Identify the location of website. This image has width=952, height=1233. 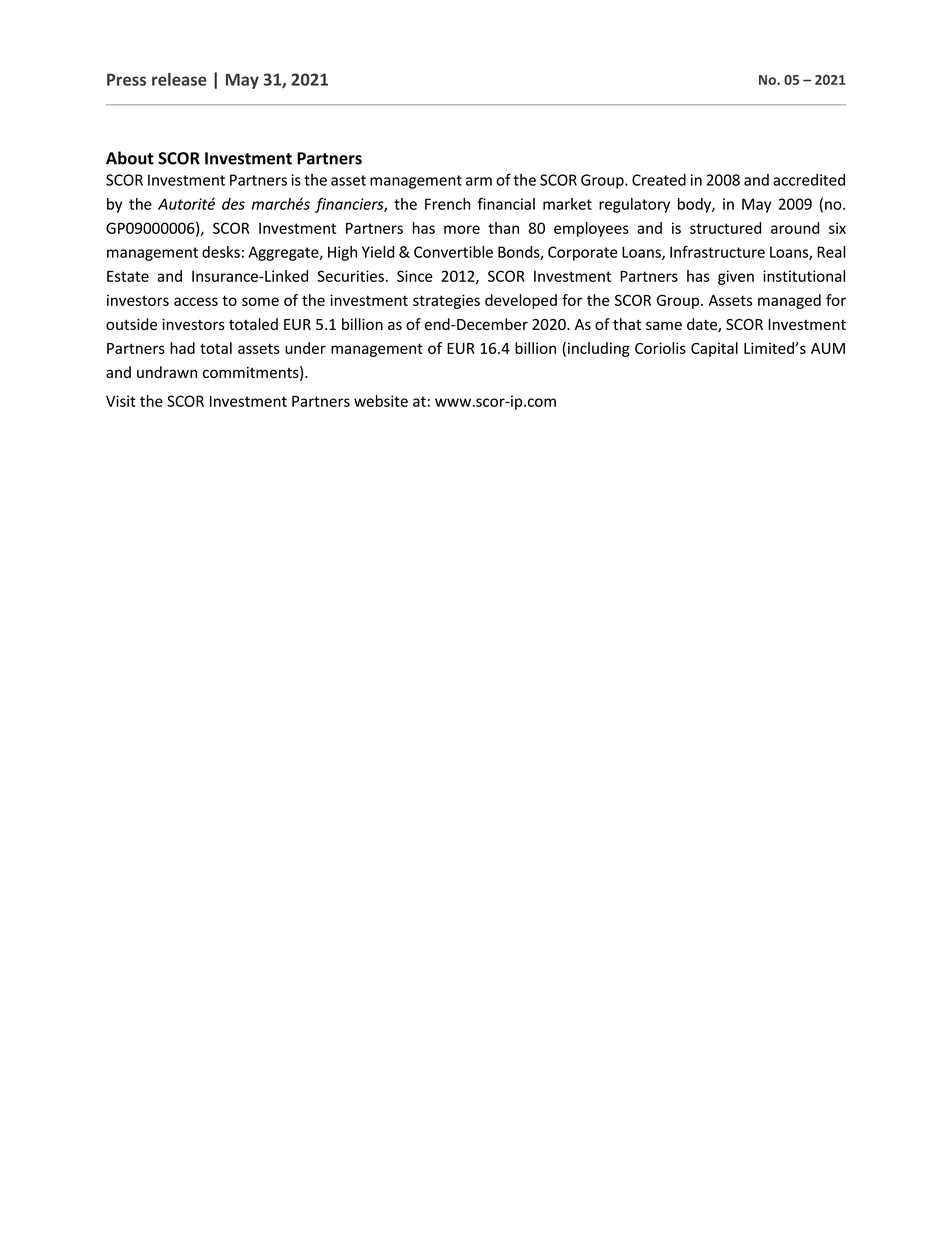
(381, 401).
